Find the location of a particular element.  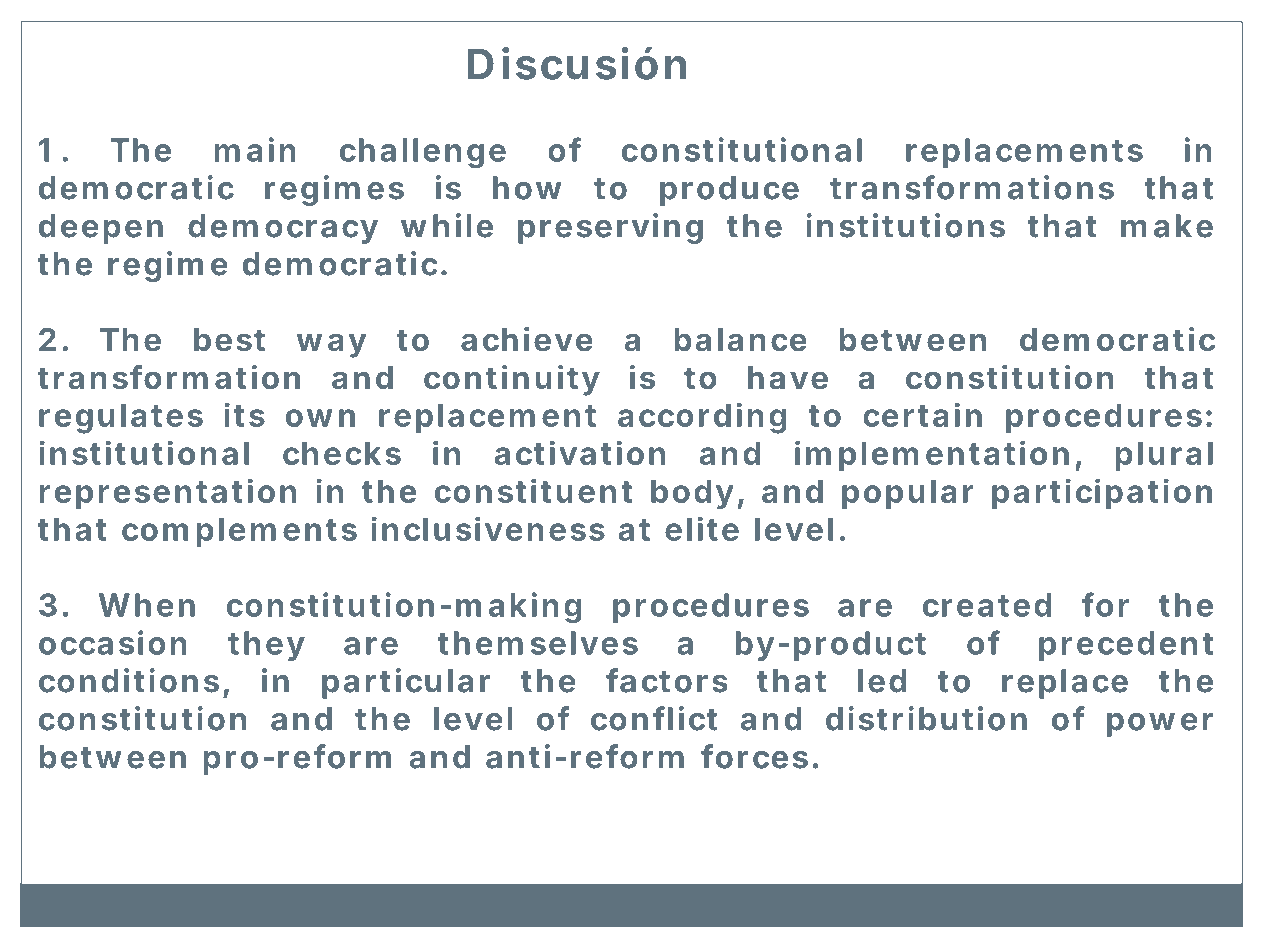

achieve is located at coordinates (527, 339).
